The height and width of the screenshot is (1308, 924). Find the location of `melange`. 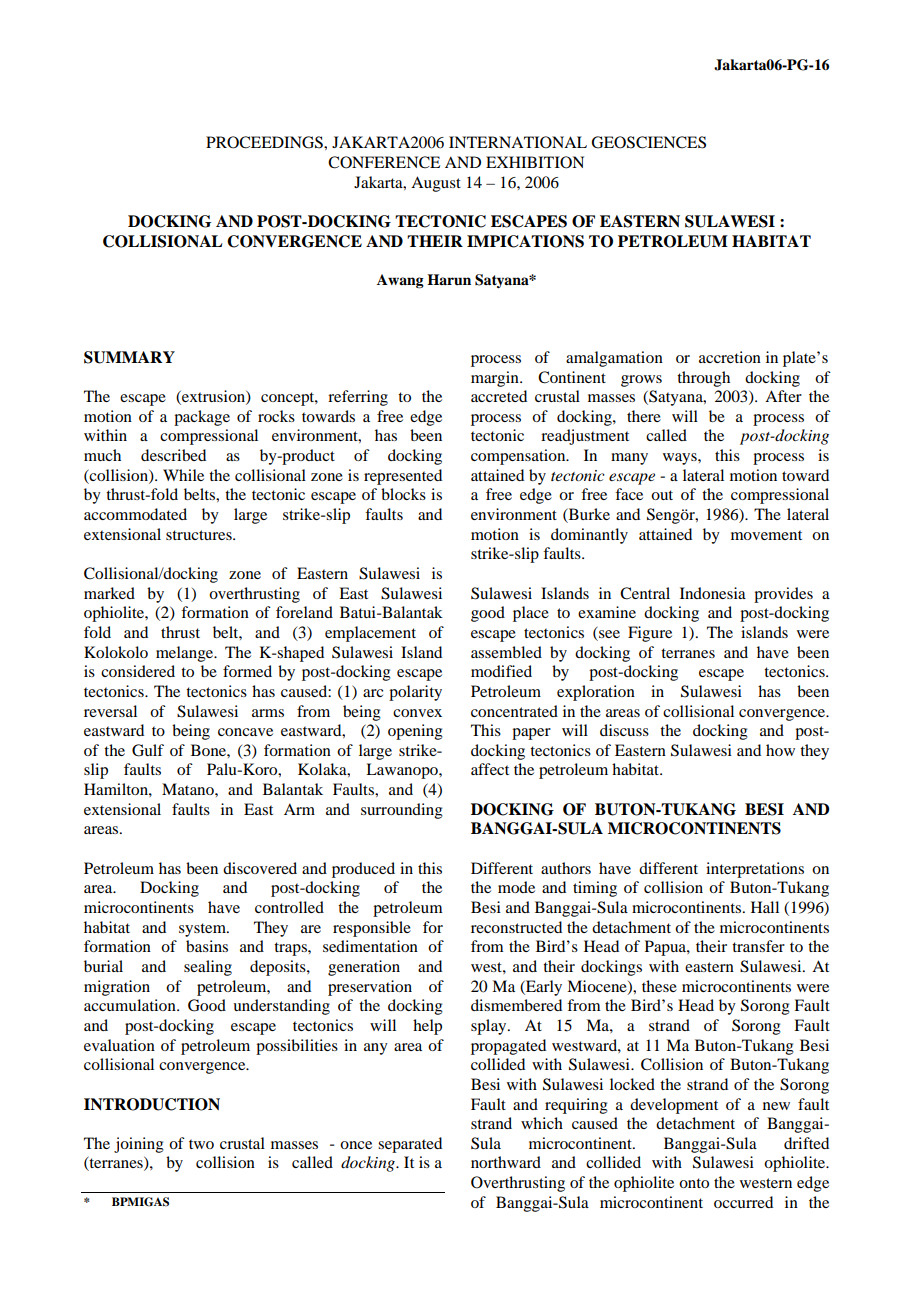

melange is located at coordinates (186, 654).
